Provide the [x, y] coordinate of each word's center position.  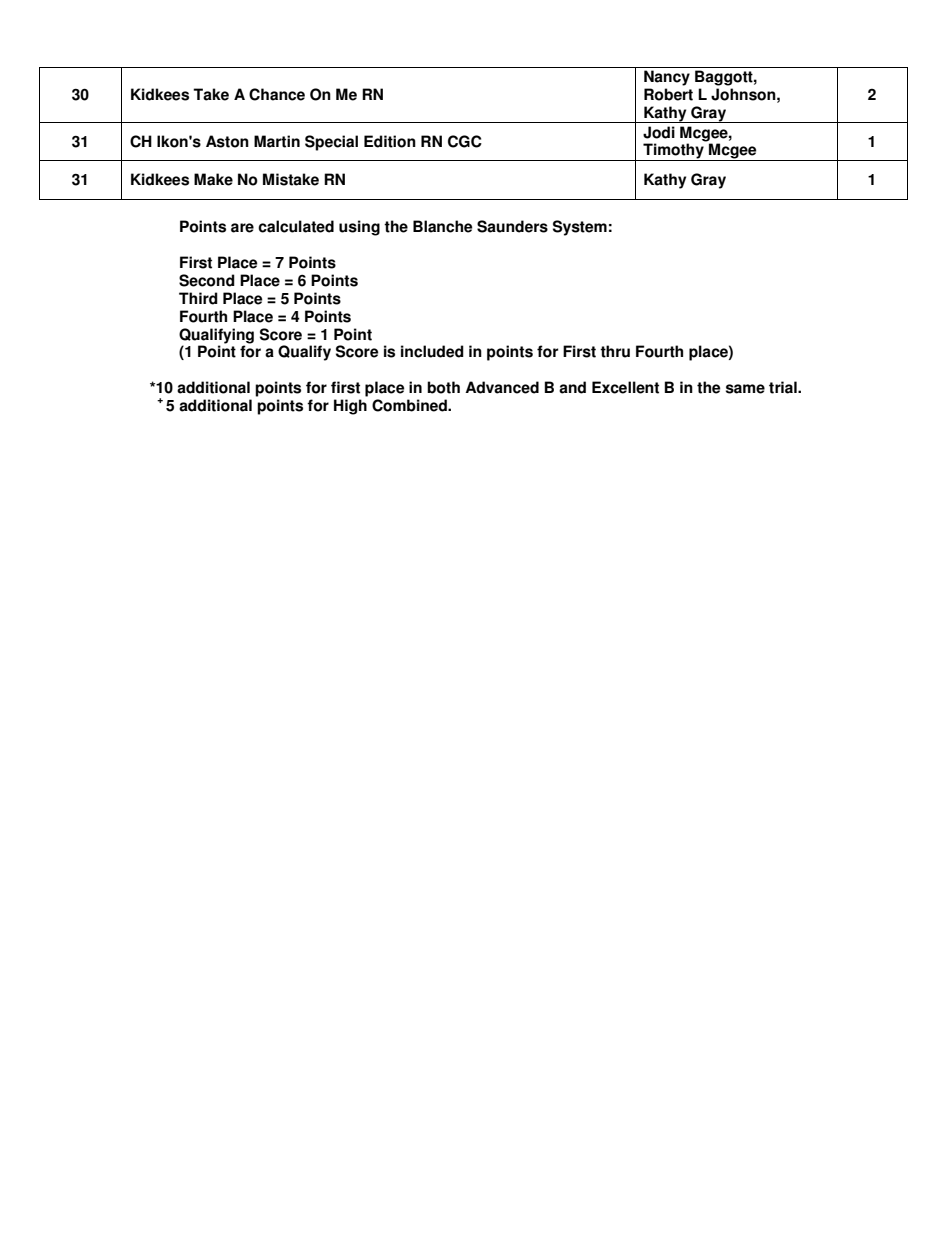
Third [198, 298]
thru [615, 351]
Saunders [512, 226]
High [350, 407]
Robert [668, 94]
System [580, 228]
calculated [296, 226]
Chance [277, 94]
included [432, 351]
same [745, 389]
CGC [465, 141]
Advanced [502, 387]
